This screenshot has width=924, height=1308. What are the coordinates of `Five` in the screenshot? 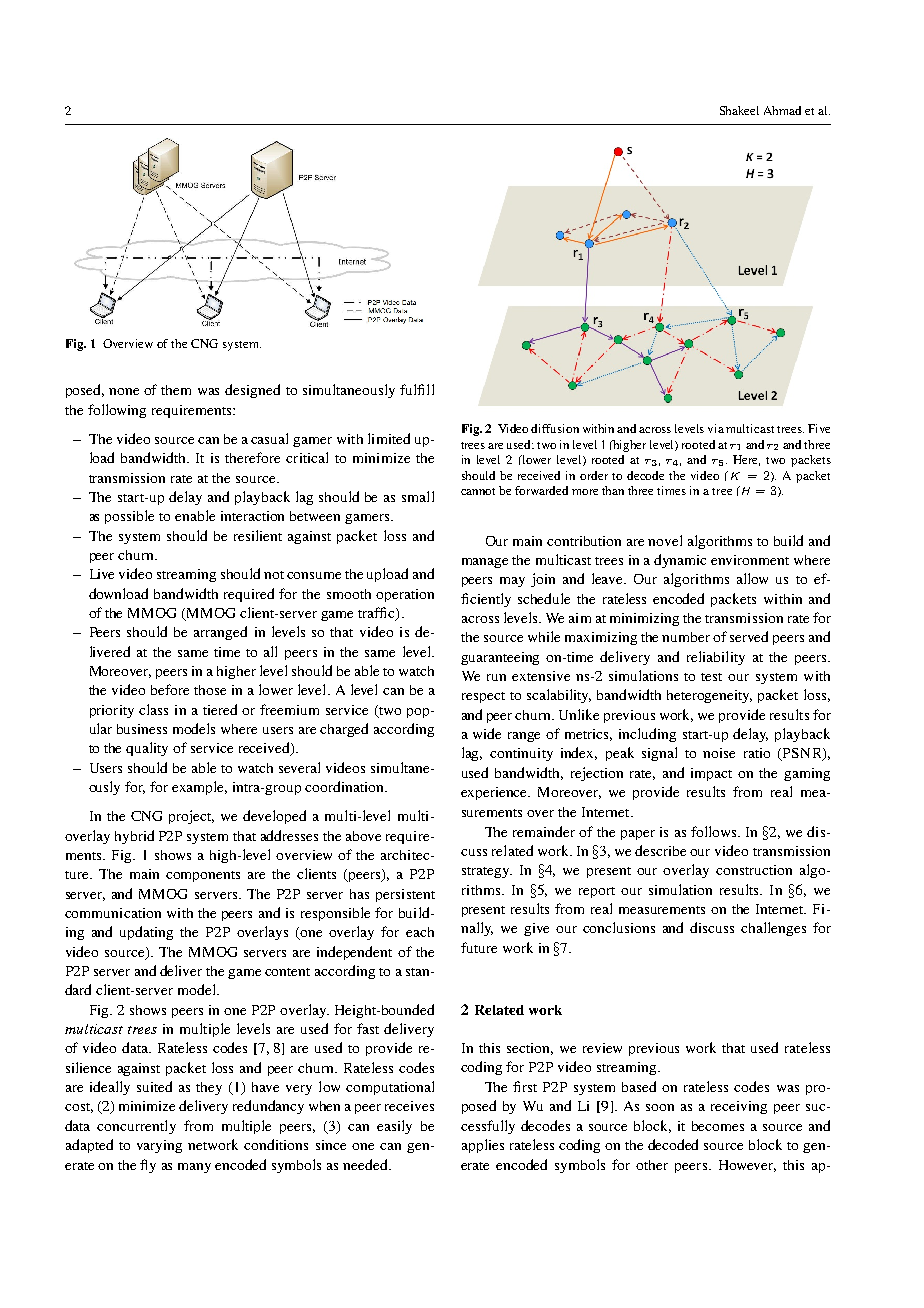 It's located at (819, 428).
